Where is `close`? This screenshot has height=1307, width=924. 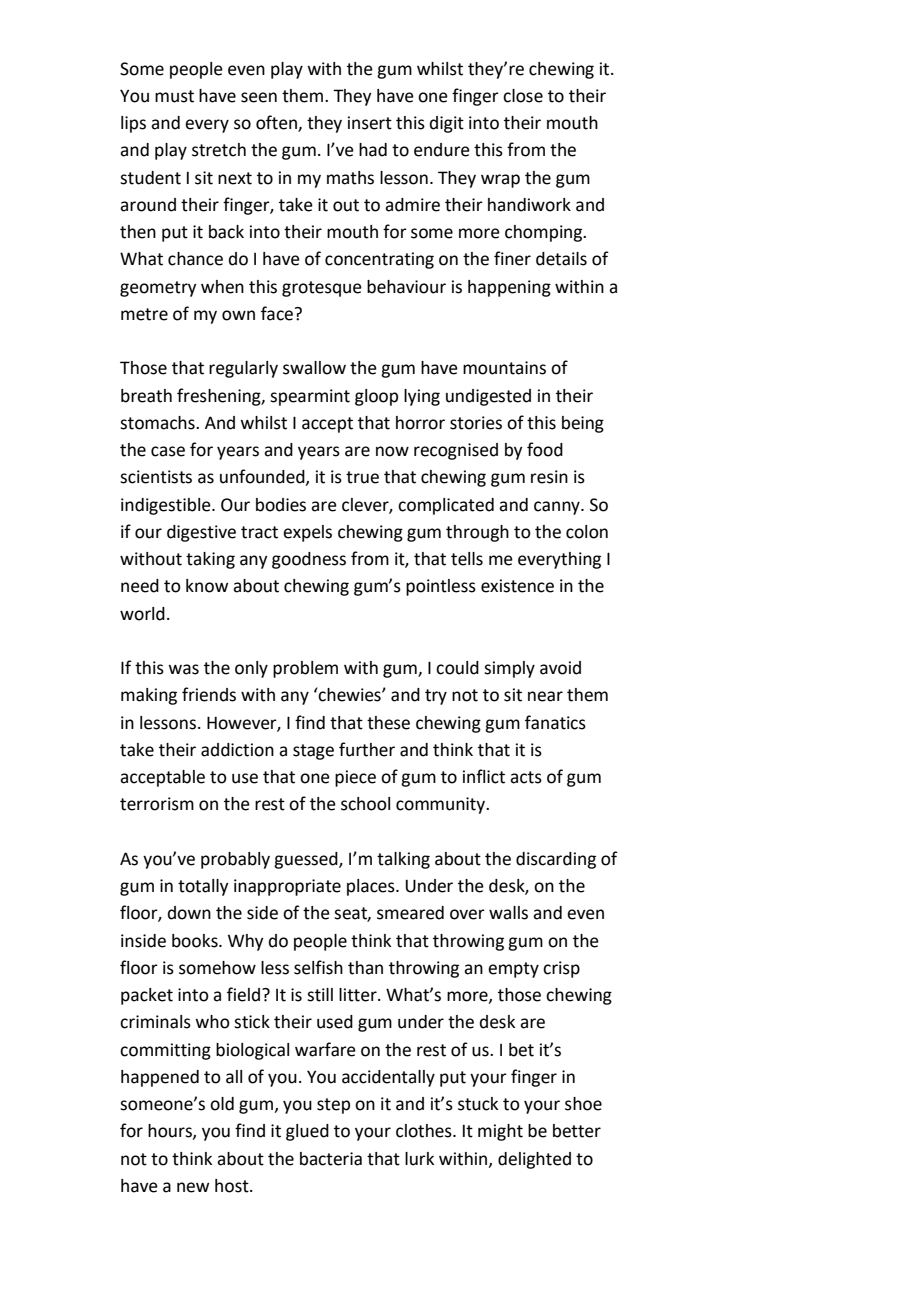 close is located at coordinates (523, 96).
